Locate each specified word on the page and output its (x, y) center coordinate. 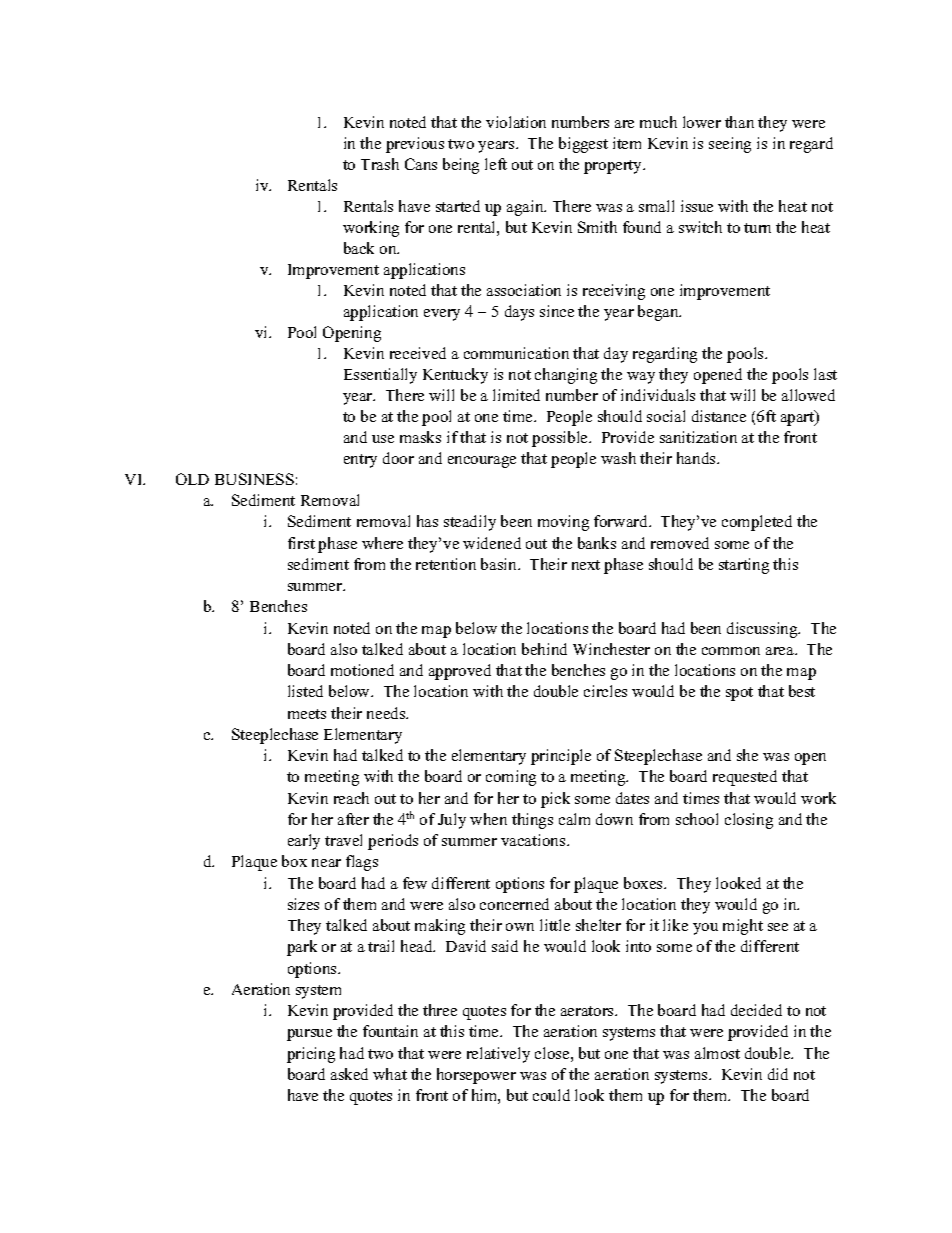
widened (492, 543)
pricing (311, 1055)
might (743, 927)
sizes (303, 904)
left (496, 164)
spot (739, 694)
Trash (380, 164)
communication (516, 353)
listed (305, 691)
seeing (730, 145)
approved (460, 672)
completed (757, 523)
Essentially (380, 376)
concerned (514, 904)
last (825, 374)
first (301, 543)
